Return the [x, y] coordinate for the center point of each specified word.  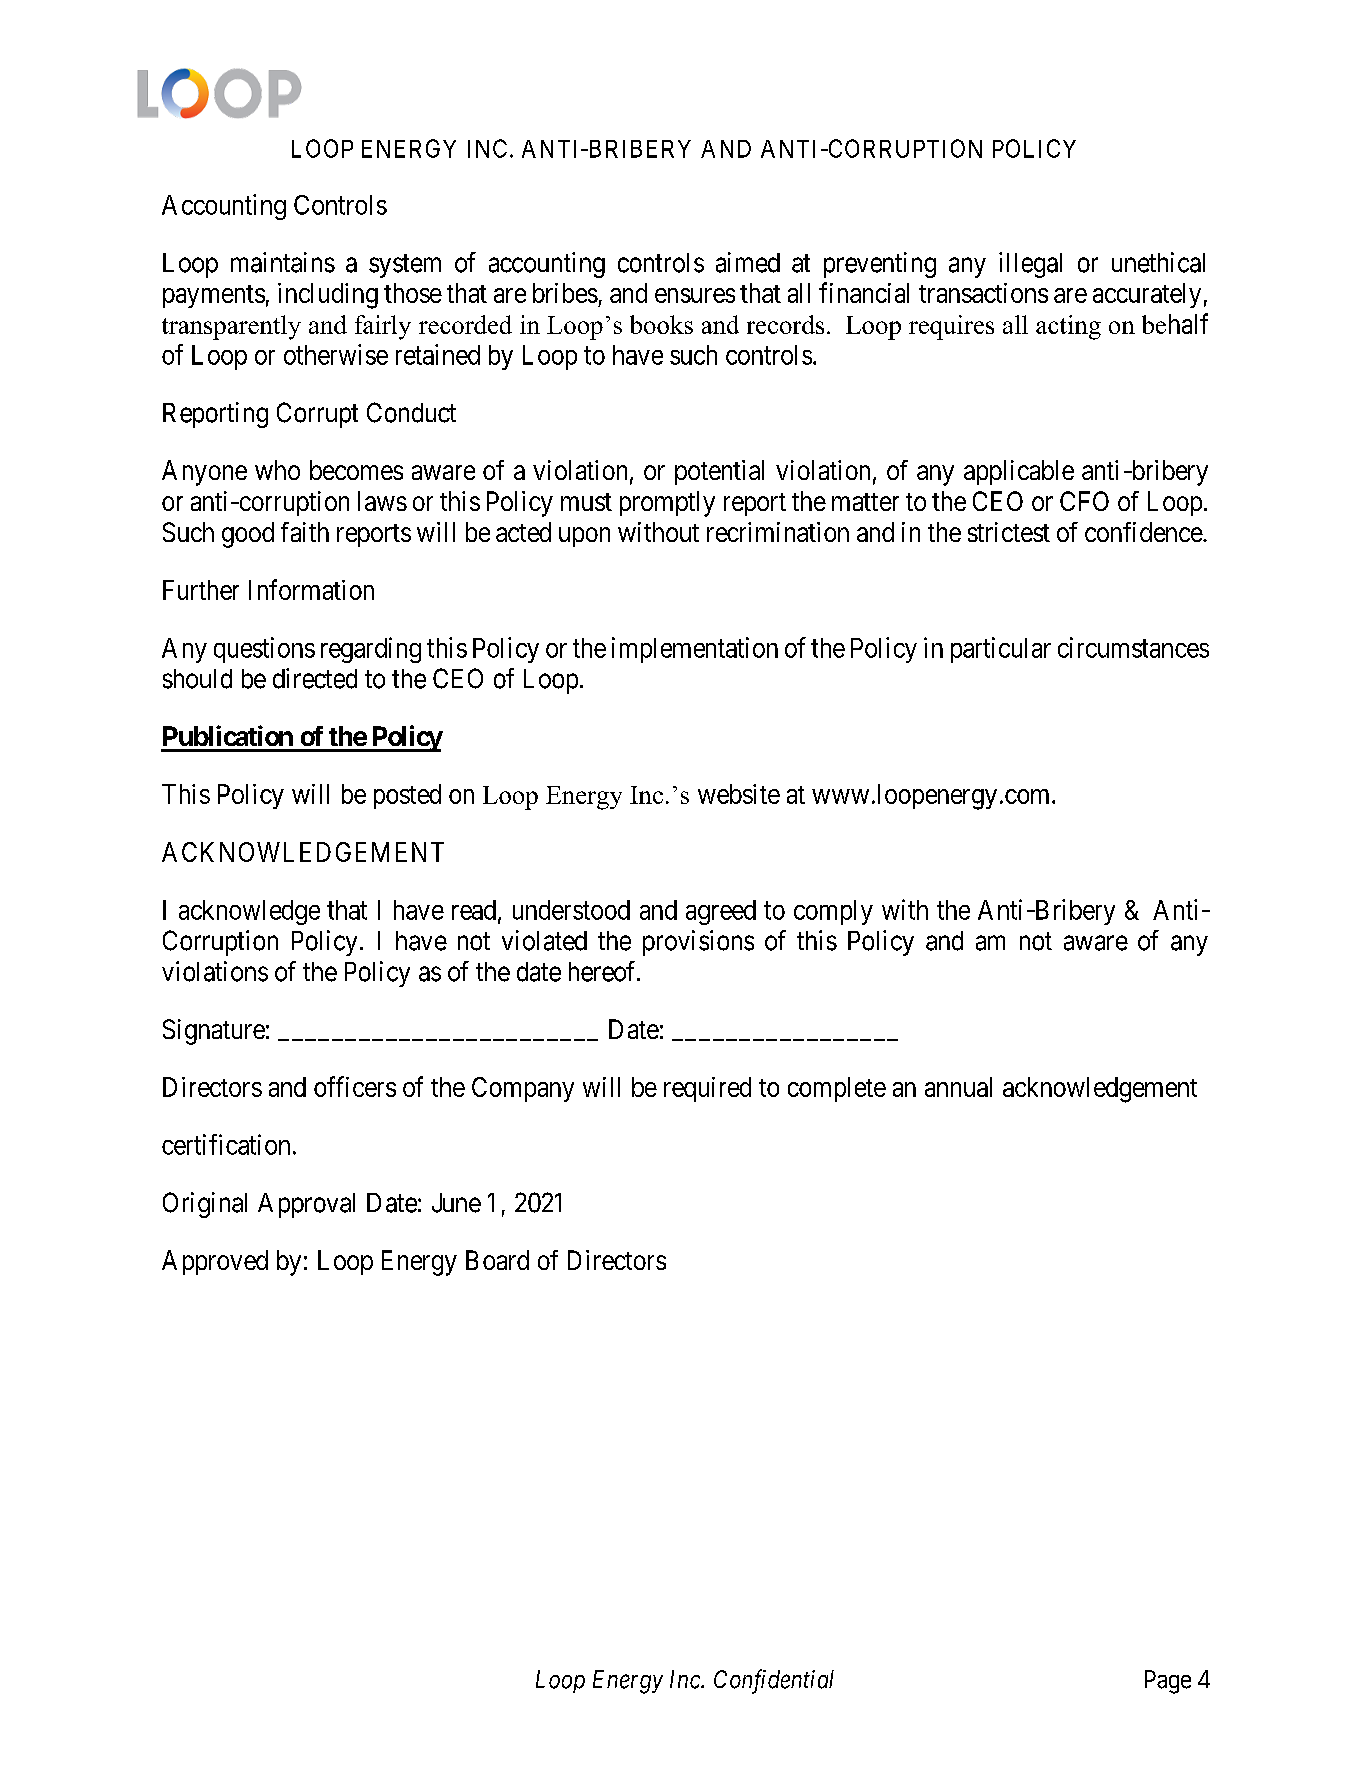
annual [958, 1087]
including [328, 296]
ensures [695, 295]
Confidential [774, 1681]
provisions [698, 943]
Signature [214, 1032]
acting [1068, 327]
